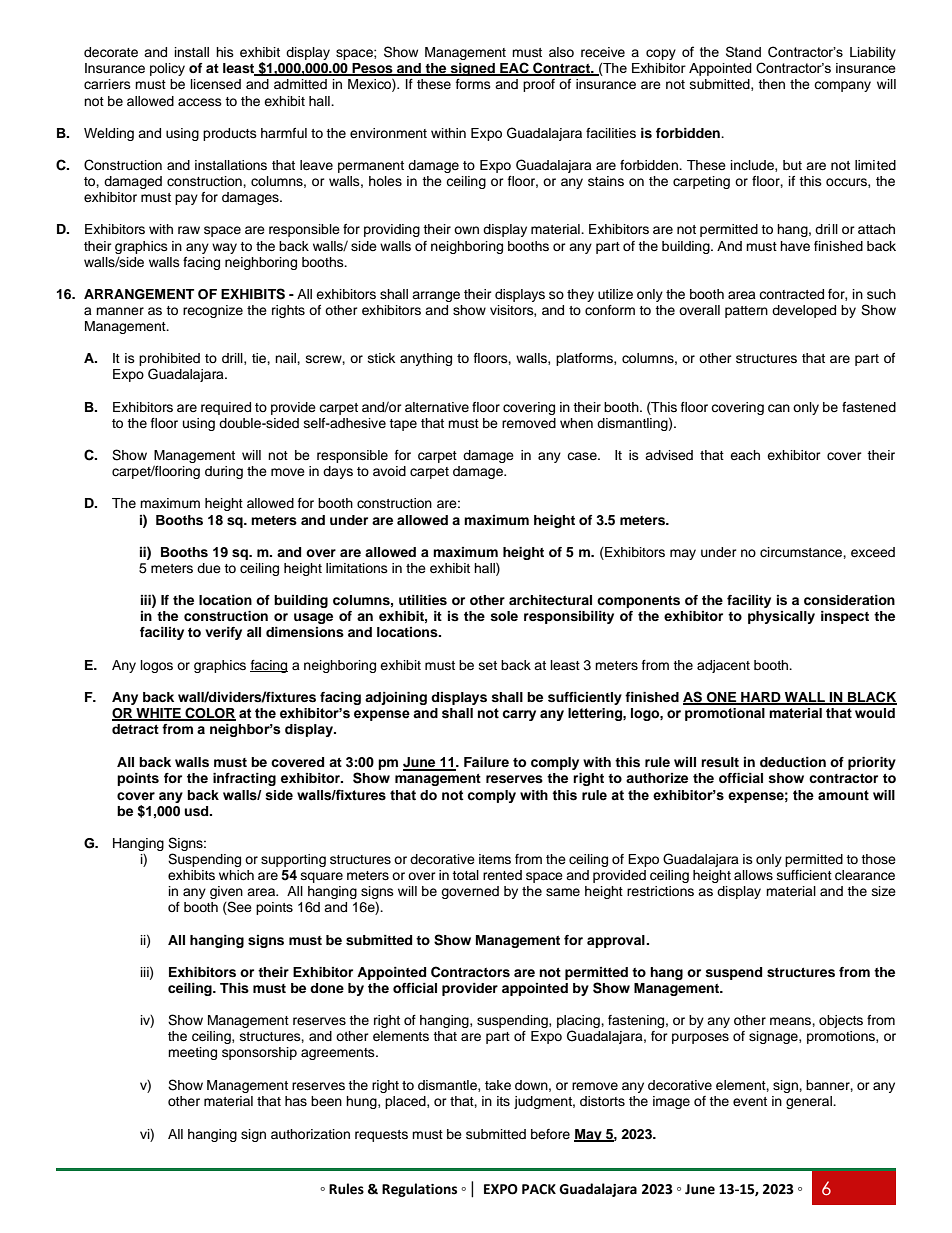 This page has width=952, height=1233. I want to click on before, so click(550, 1134).
